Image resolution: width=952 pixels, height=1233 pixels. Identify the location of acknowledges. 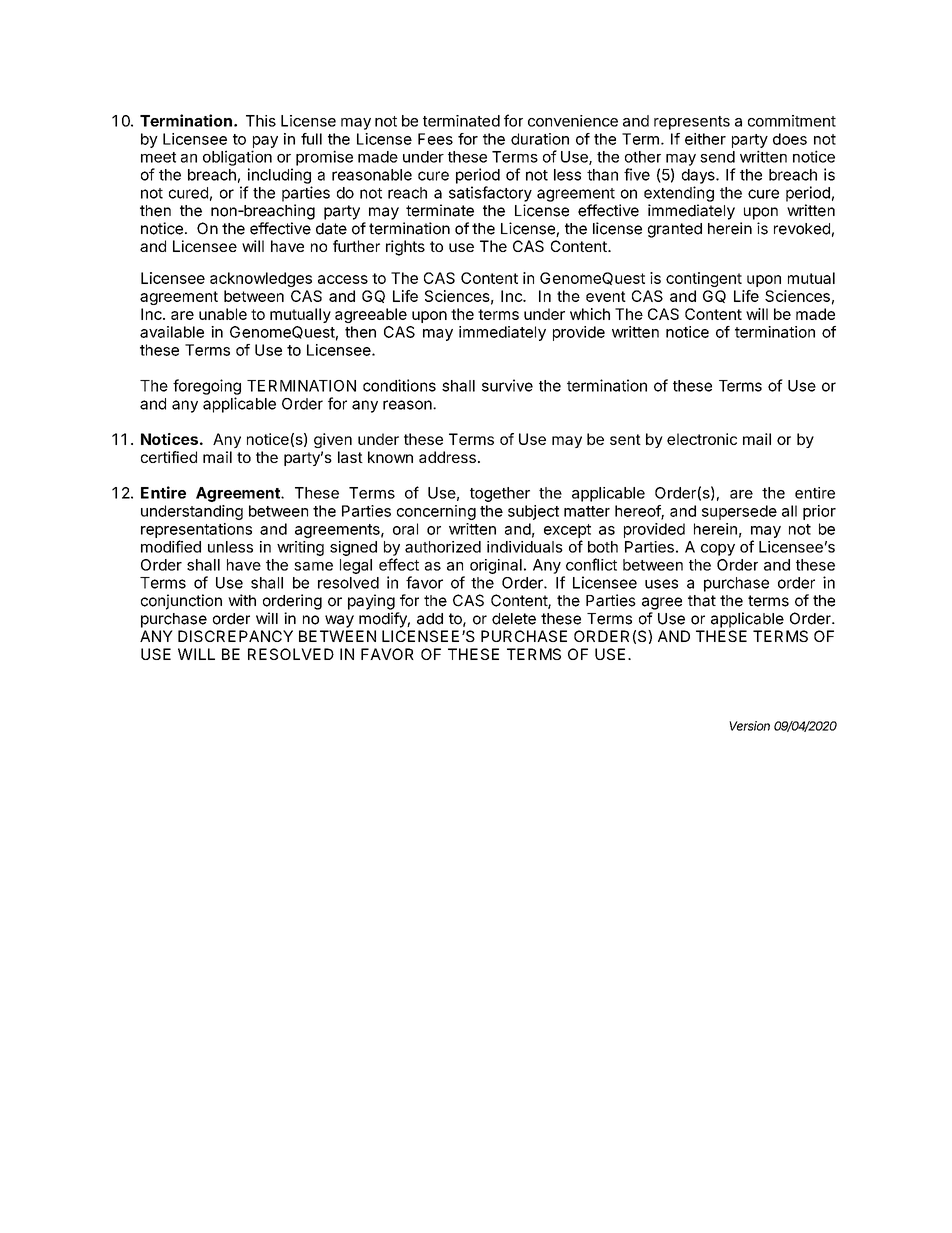
(261, 279).
